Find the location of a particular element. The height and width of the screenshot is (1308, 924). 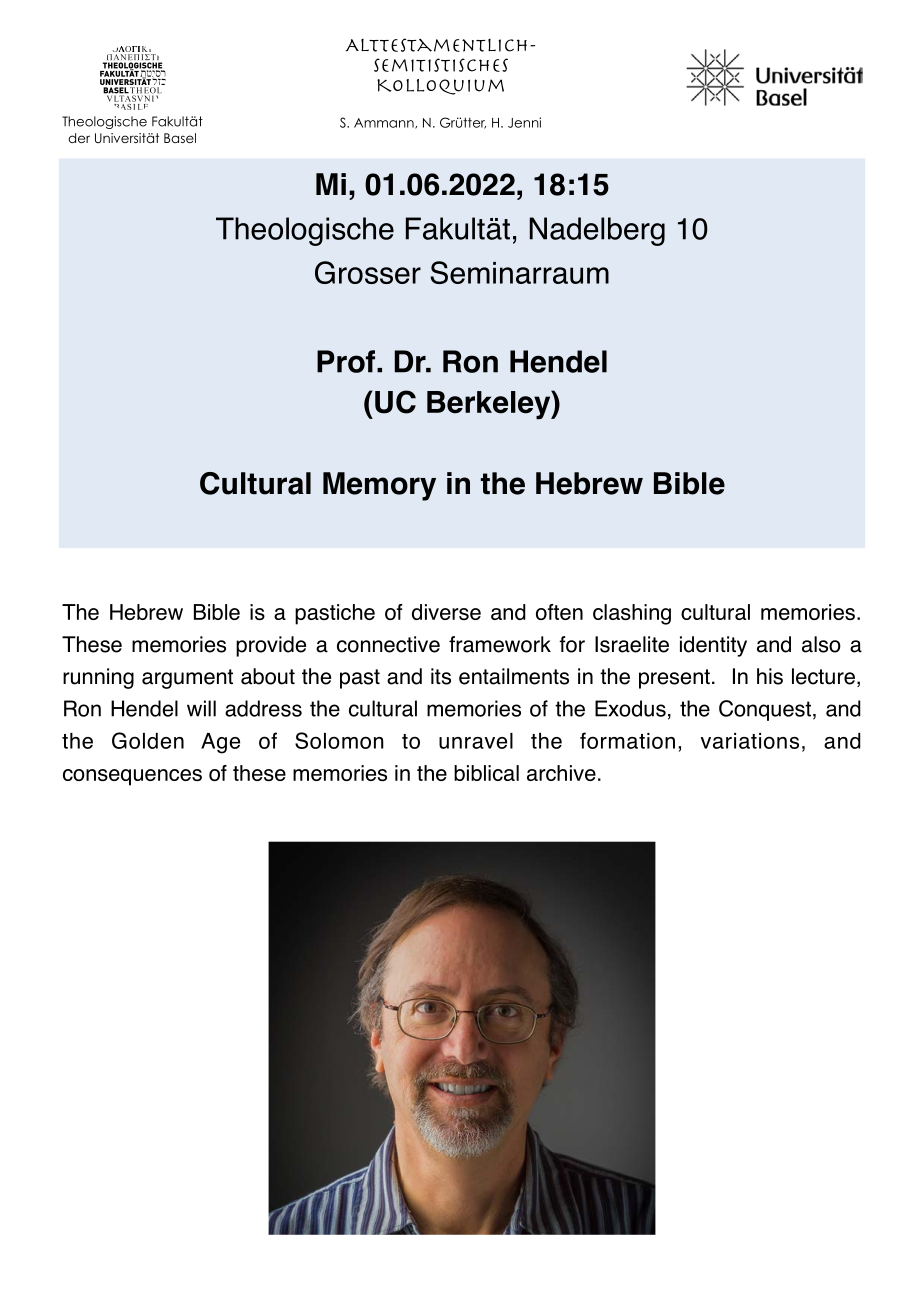

provide is located at coordinates (271, 646).
